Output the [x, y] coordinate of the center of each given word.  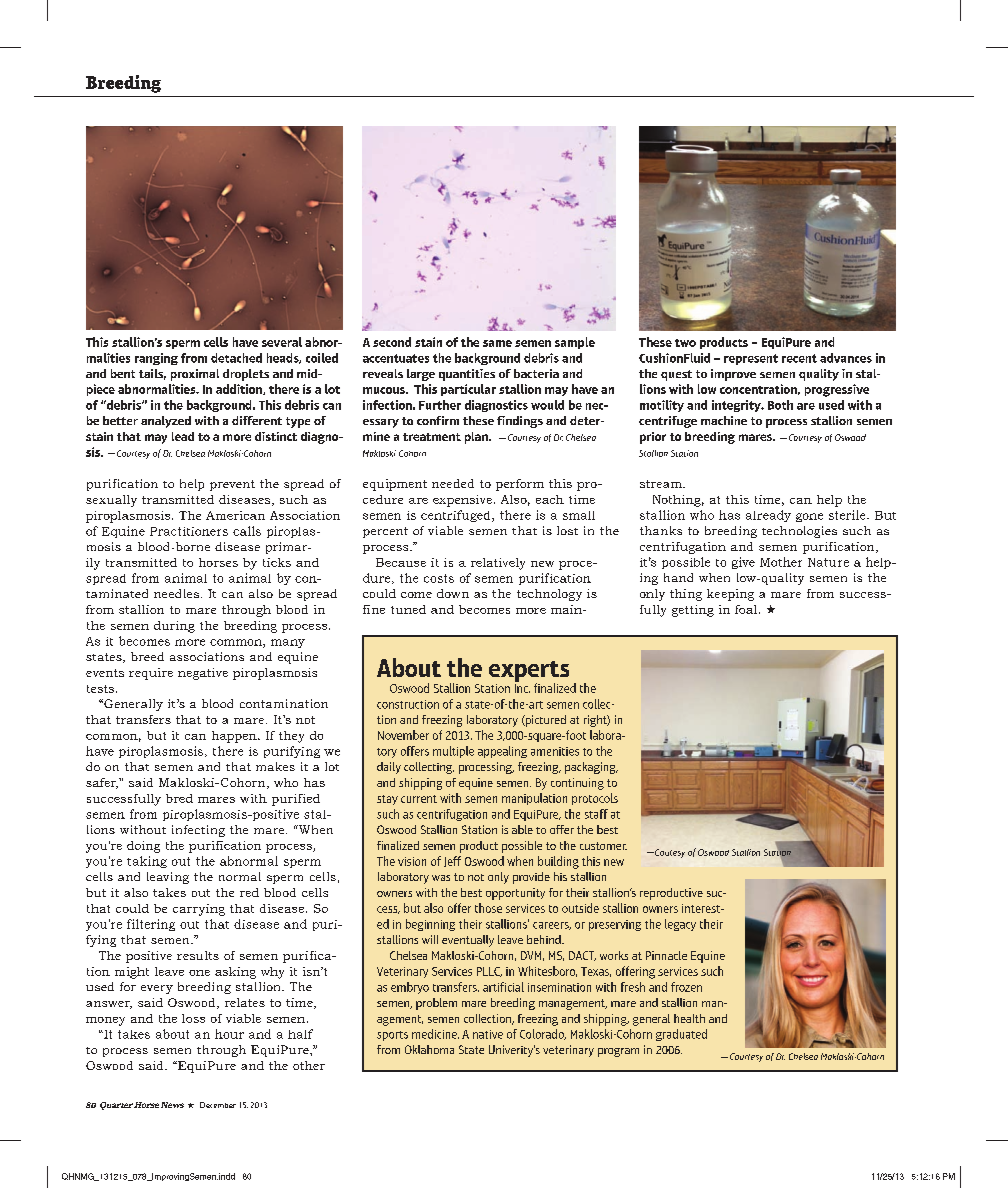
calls [247, 531]
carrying [199, 910]
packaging [591, 768]
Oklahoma [429, 1049]
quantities [467, 375]
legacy [680, 925]
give [743, 563]
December [218, 1105]
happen [235, 737]
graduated [681, 1035]
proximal [195, 375]
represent [751, 359]
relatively [498, 564]
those [488, 908]
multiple [453, 752]
